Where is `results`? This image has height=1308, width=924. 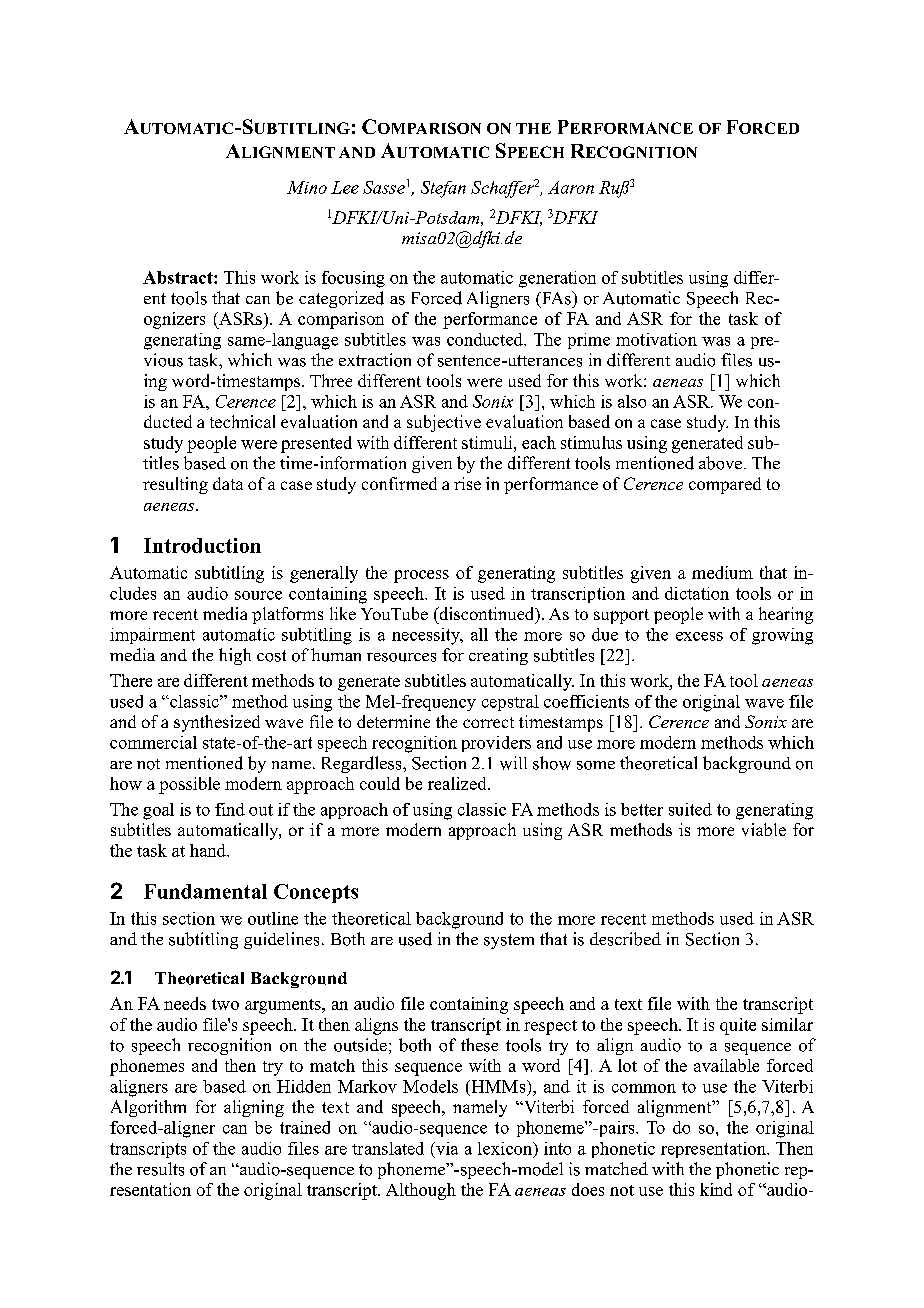
results is located at coordinates (160, 1169).
